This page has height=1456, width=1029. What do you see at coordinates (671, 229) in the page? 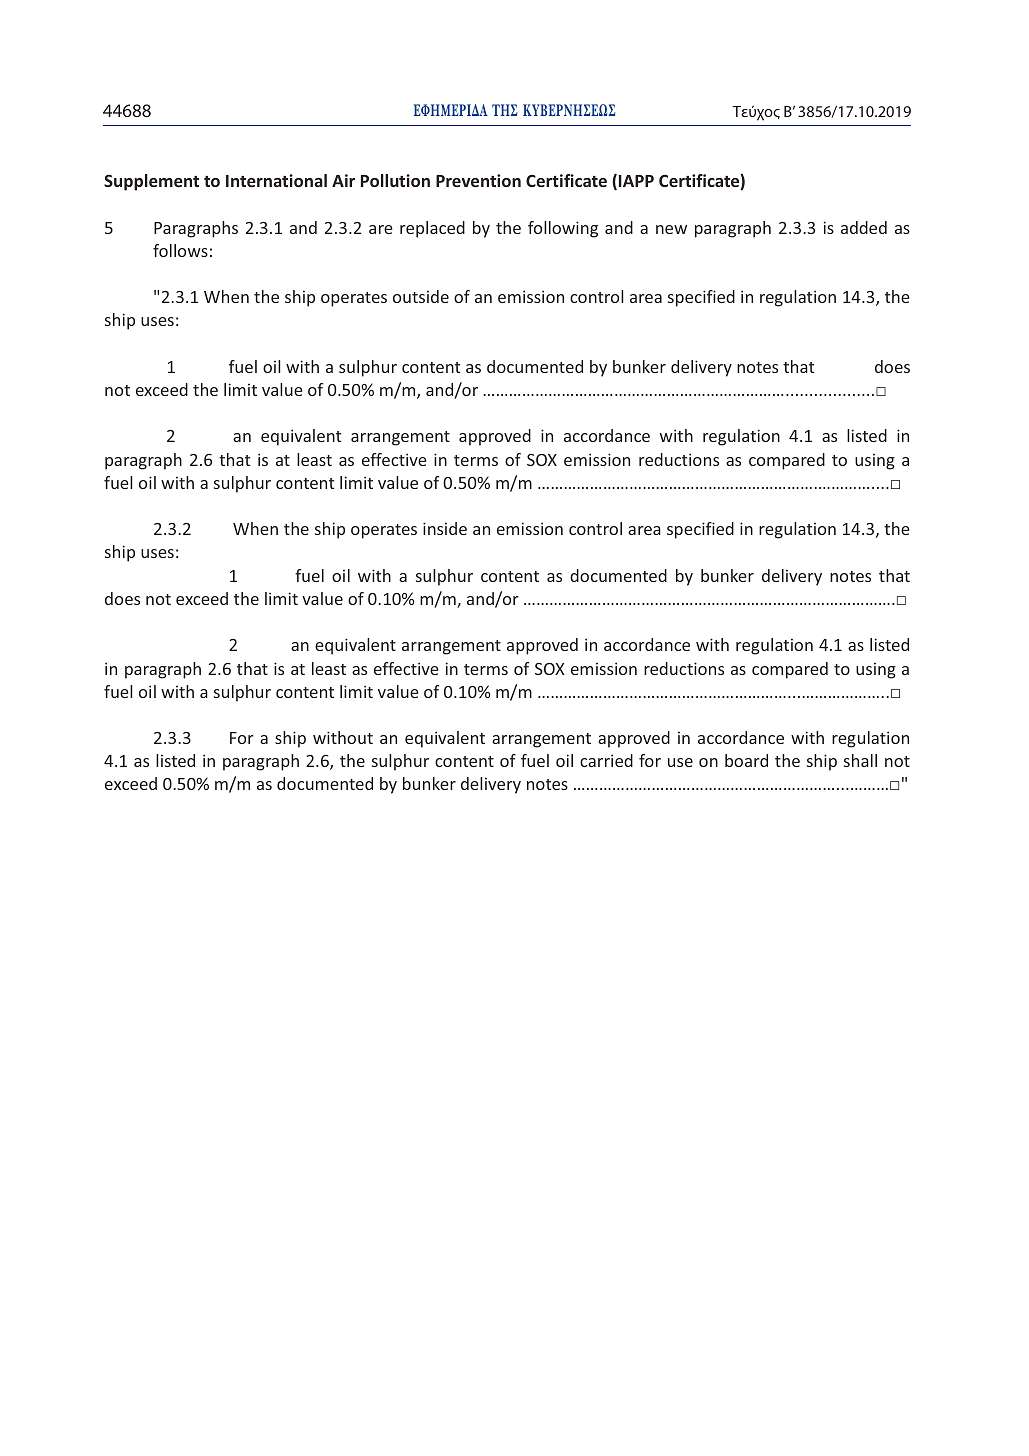
I see `new` at bounding box center [671, 229].
